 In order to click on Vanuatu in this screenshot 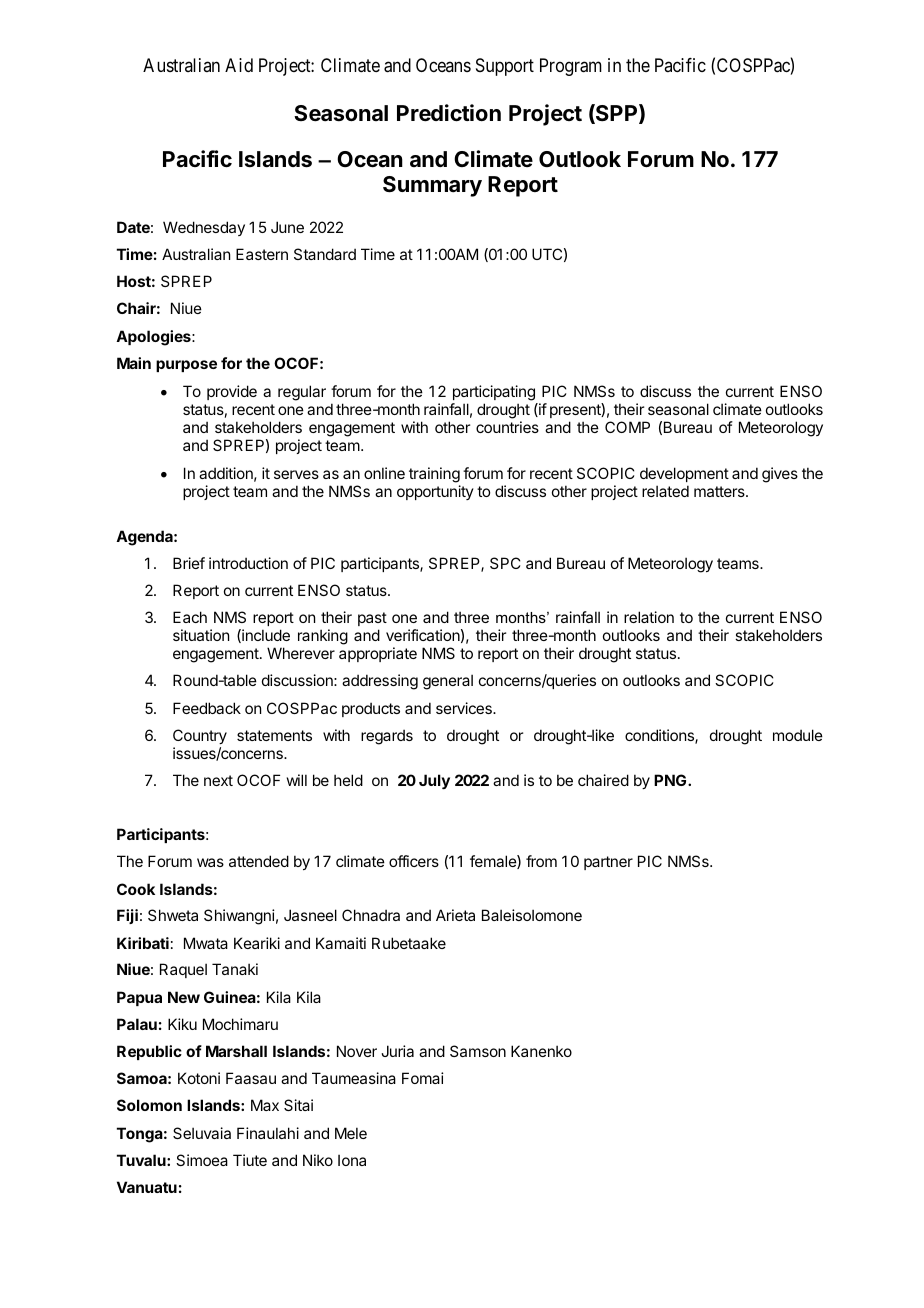, I will do `click(147, 1187)`.
